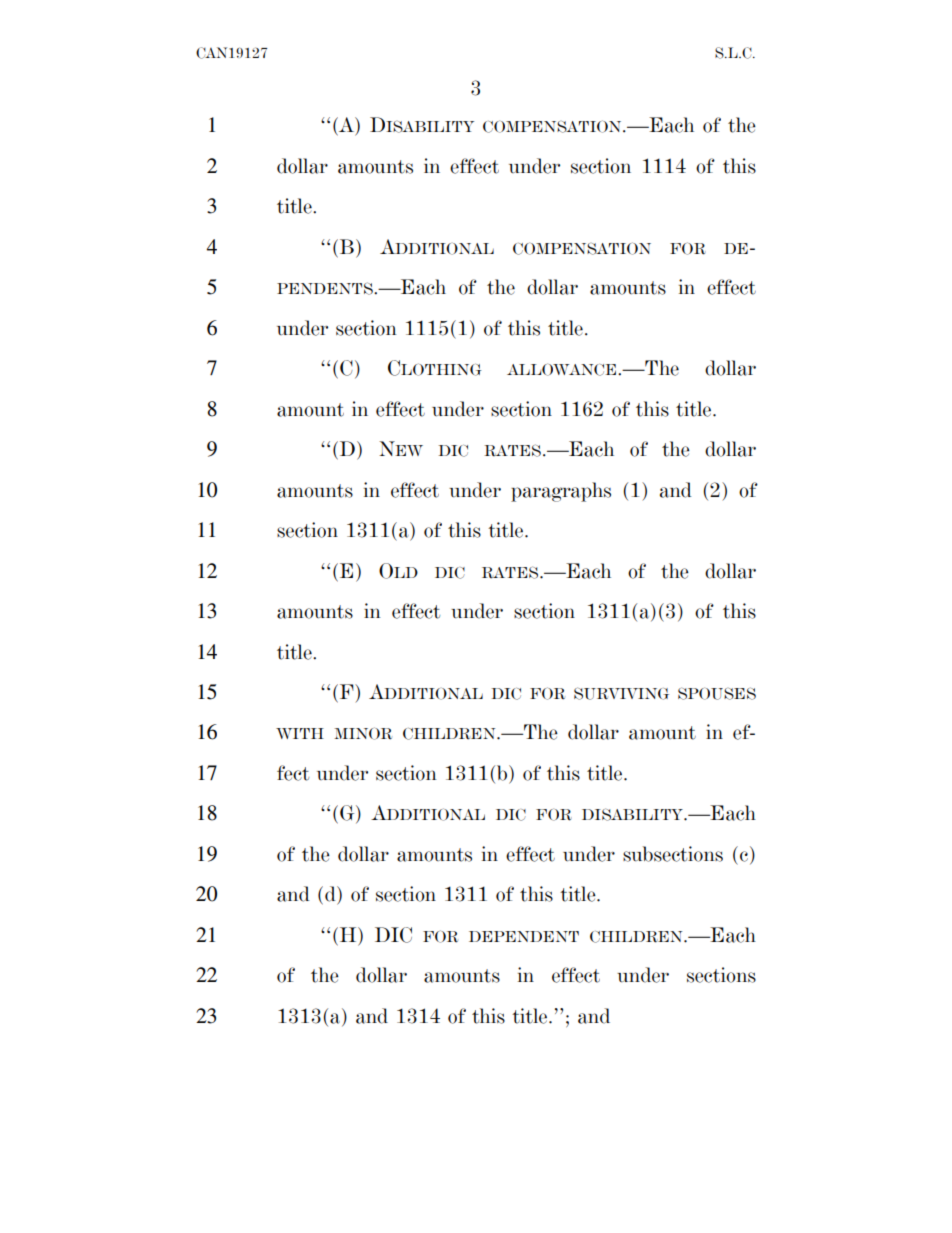 The height and width of the screenshot is (1233, 952). Describe the element at coordinates (621, 693) in the screenshot. I see `SURVIVING` at that location.
